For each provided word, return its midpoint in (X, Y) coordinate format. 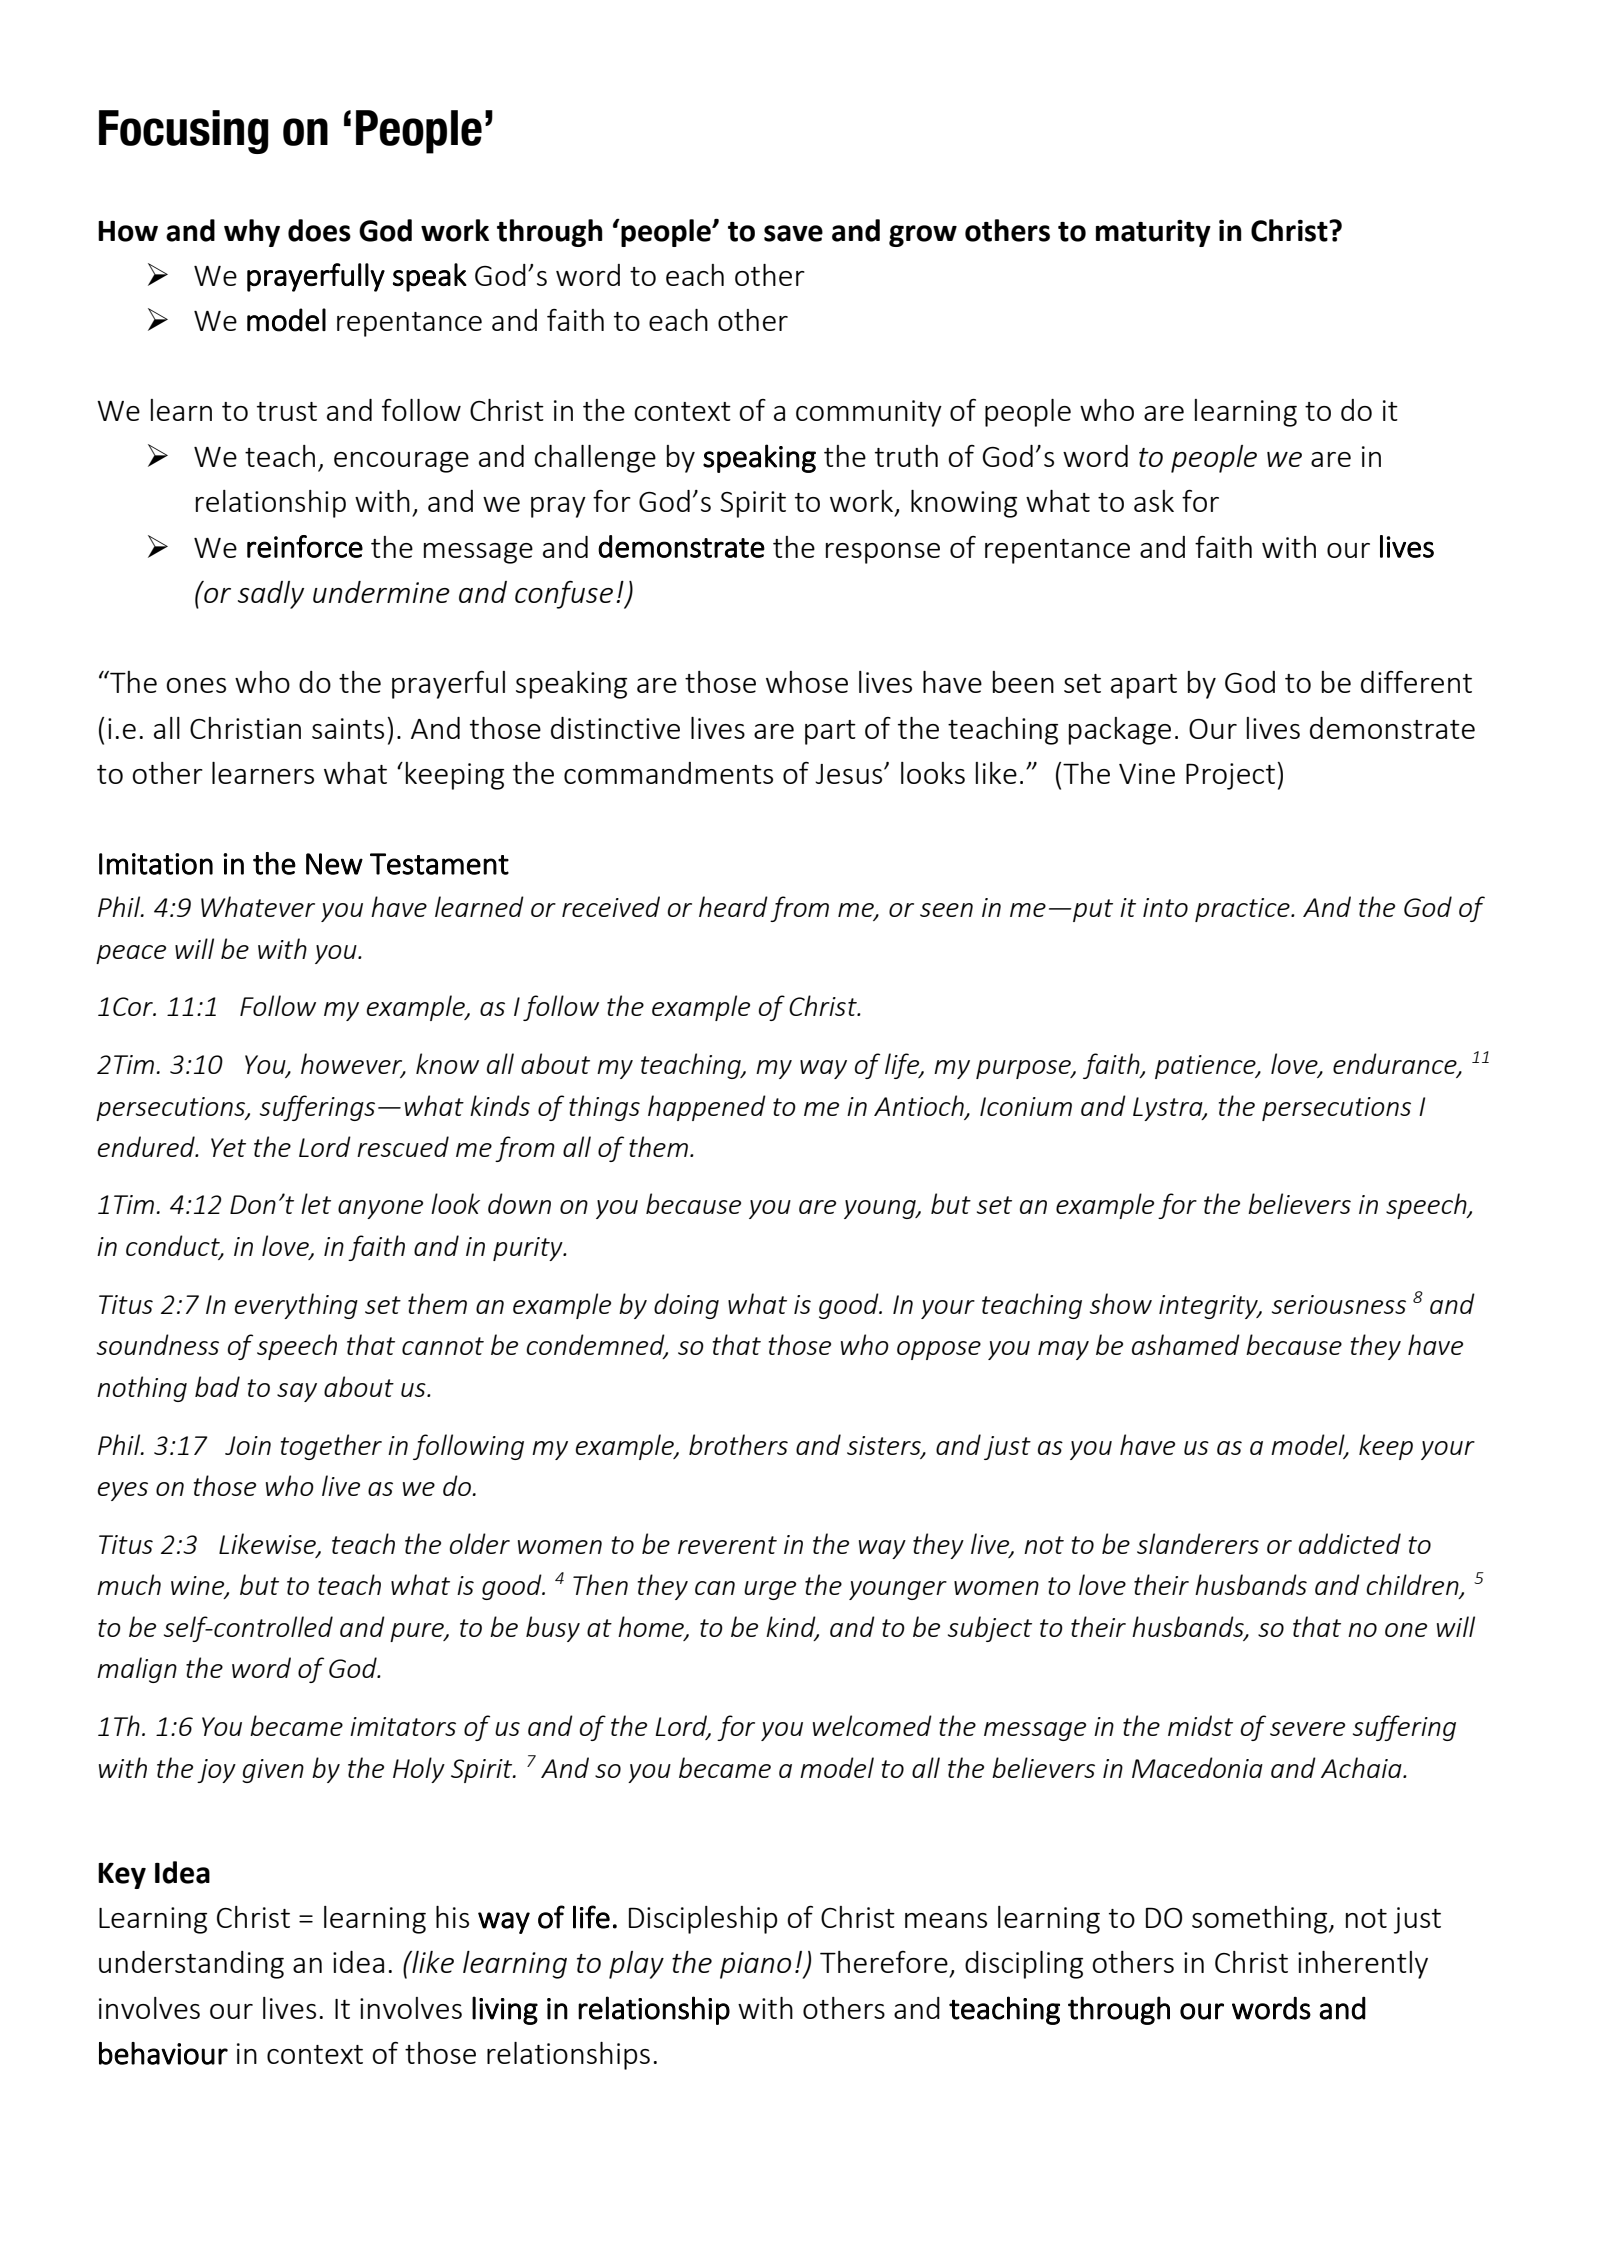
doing (686, 1306)
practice (1243, 910)
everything (296, 1306)
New (334, 864)
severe (1307, 1729)
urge (770, 1590)
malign (137, 1670)
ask (1154, 501)
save (793, 233)
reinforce (305, 546)
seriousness (1339, 1304)
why (252, 233)
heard (733, 906)
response (883, 553)
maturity (1153, 233)
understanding (191, 1965)
